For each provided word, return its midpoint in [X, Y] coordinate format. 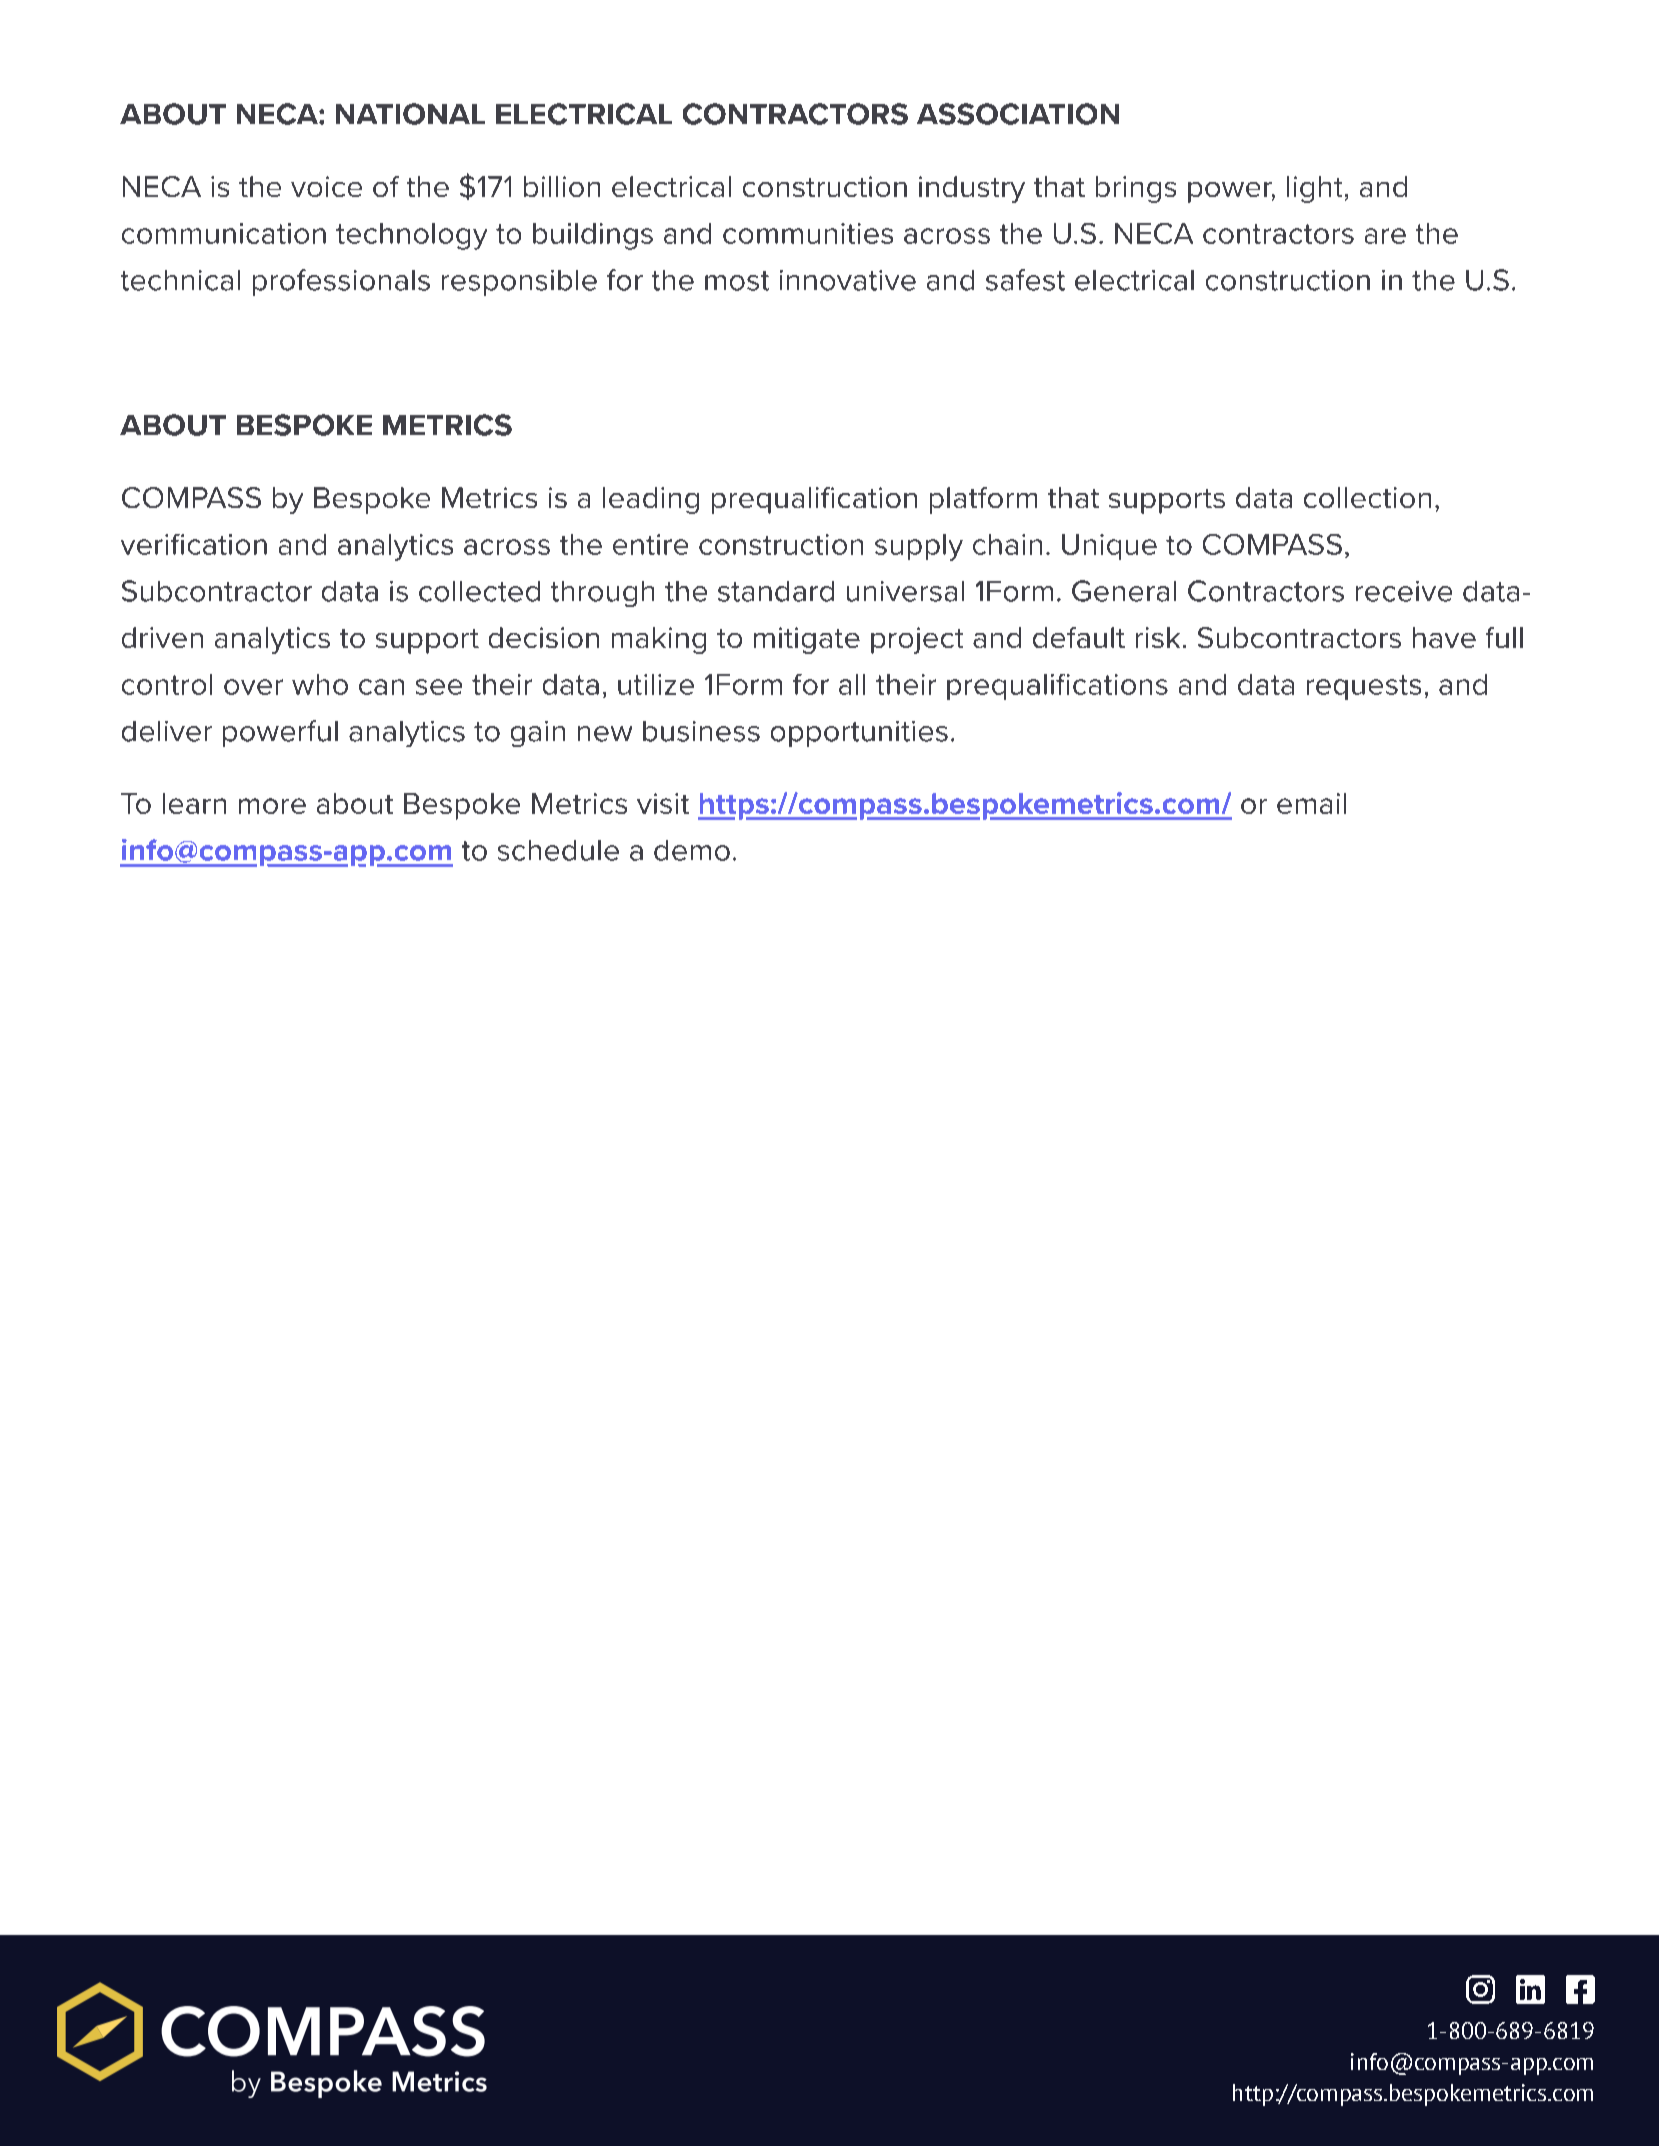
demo [692, 850]
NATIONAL [410, 114]
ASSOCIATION [1018, 114]
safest [1025, 280]
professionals [341, 282]
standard [776, 591]
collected [479, 591]
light [1314, 189]
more [272, 806]
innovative [848, 280]
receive [1404, 591]
